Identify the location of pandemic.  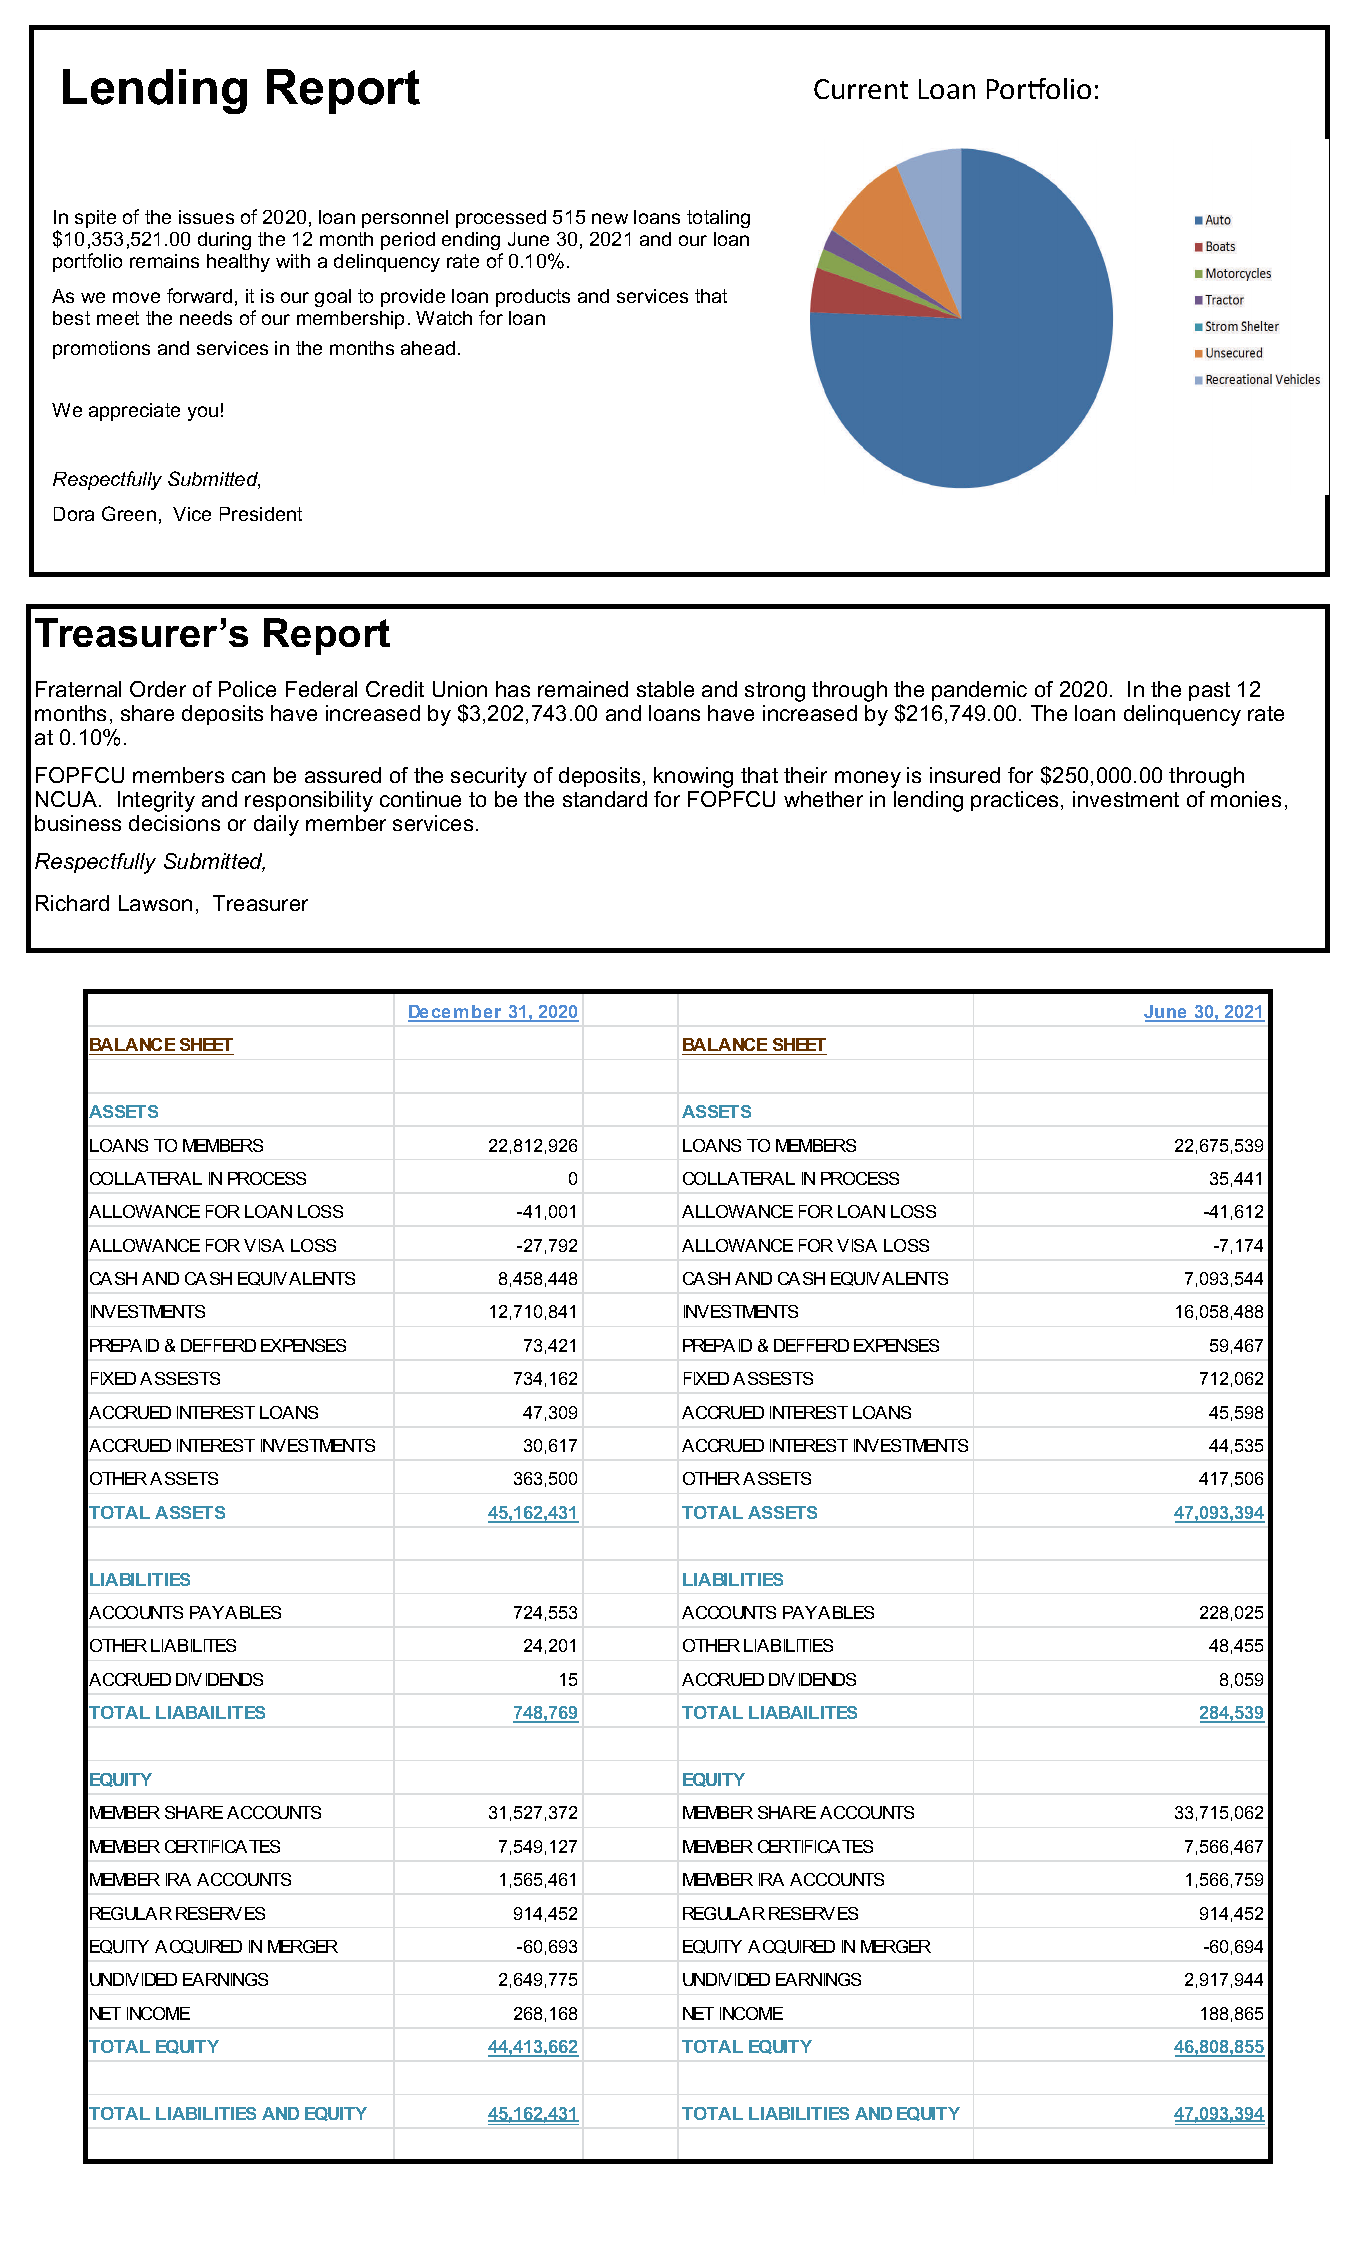
(979, 691).
